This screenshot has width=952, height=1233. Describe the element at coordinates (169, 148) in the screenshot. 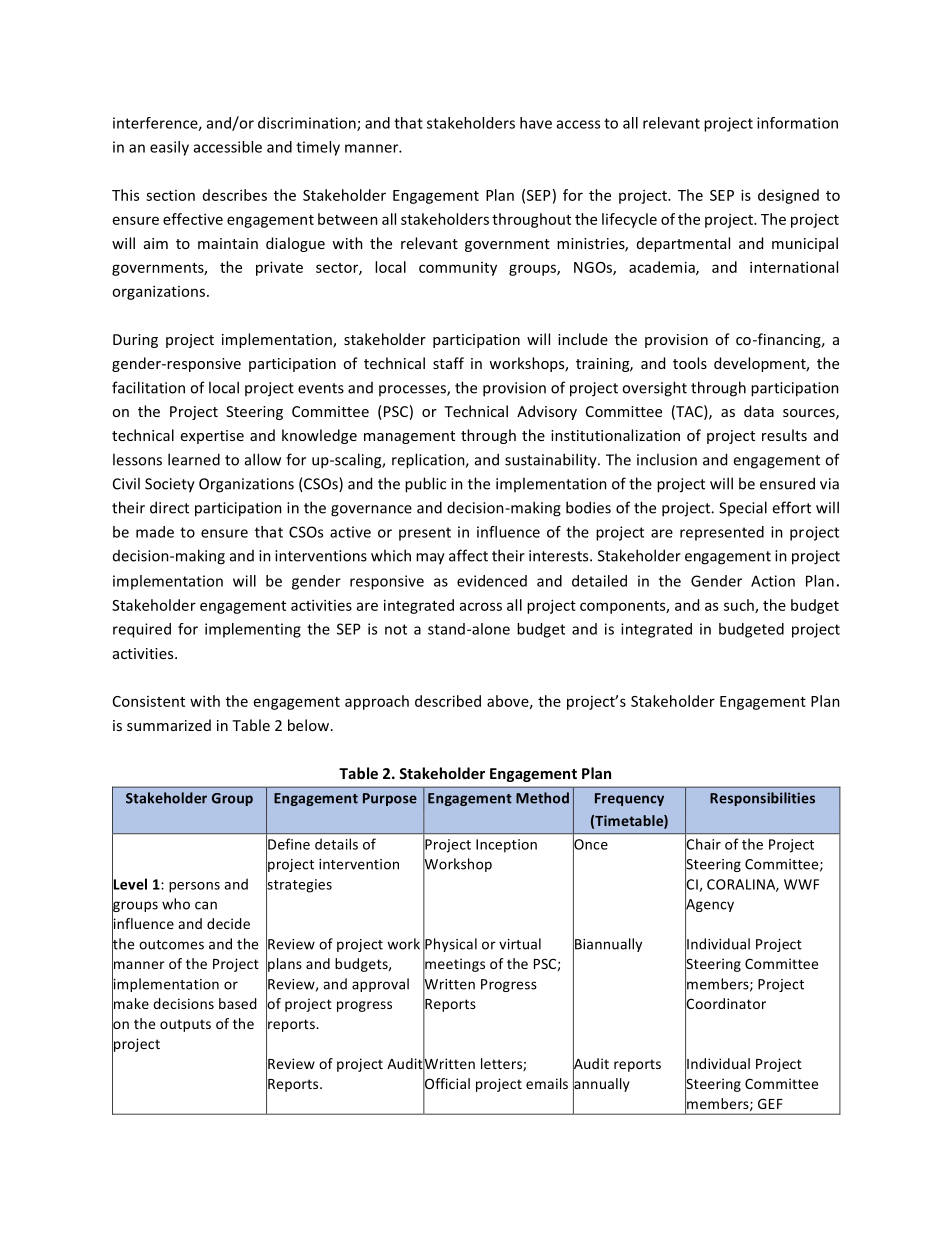

I see `easily` at that location.
